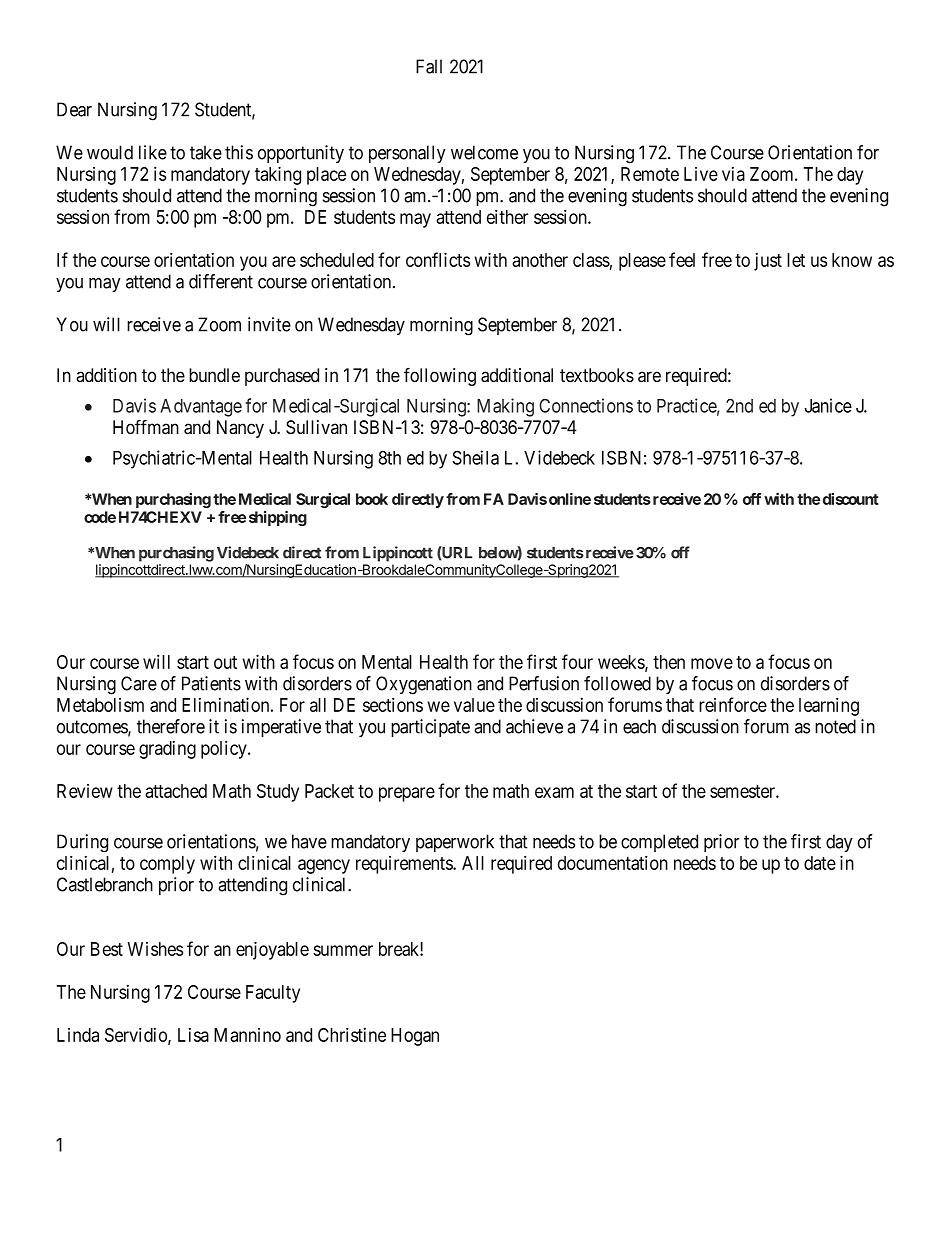 The image size is (952, 1233). What do you see at coordinates (820, 863) in the screenshot?
I see `date` at bounding box center [820, 863].
